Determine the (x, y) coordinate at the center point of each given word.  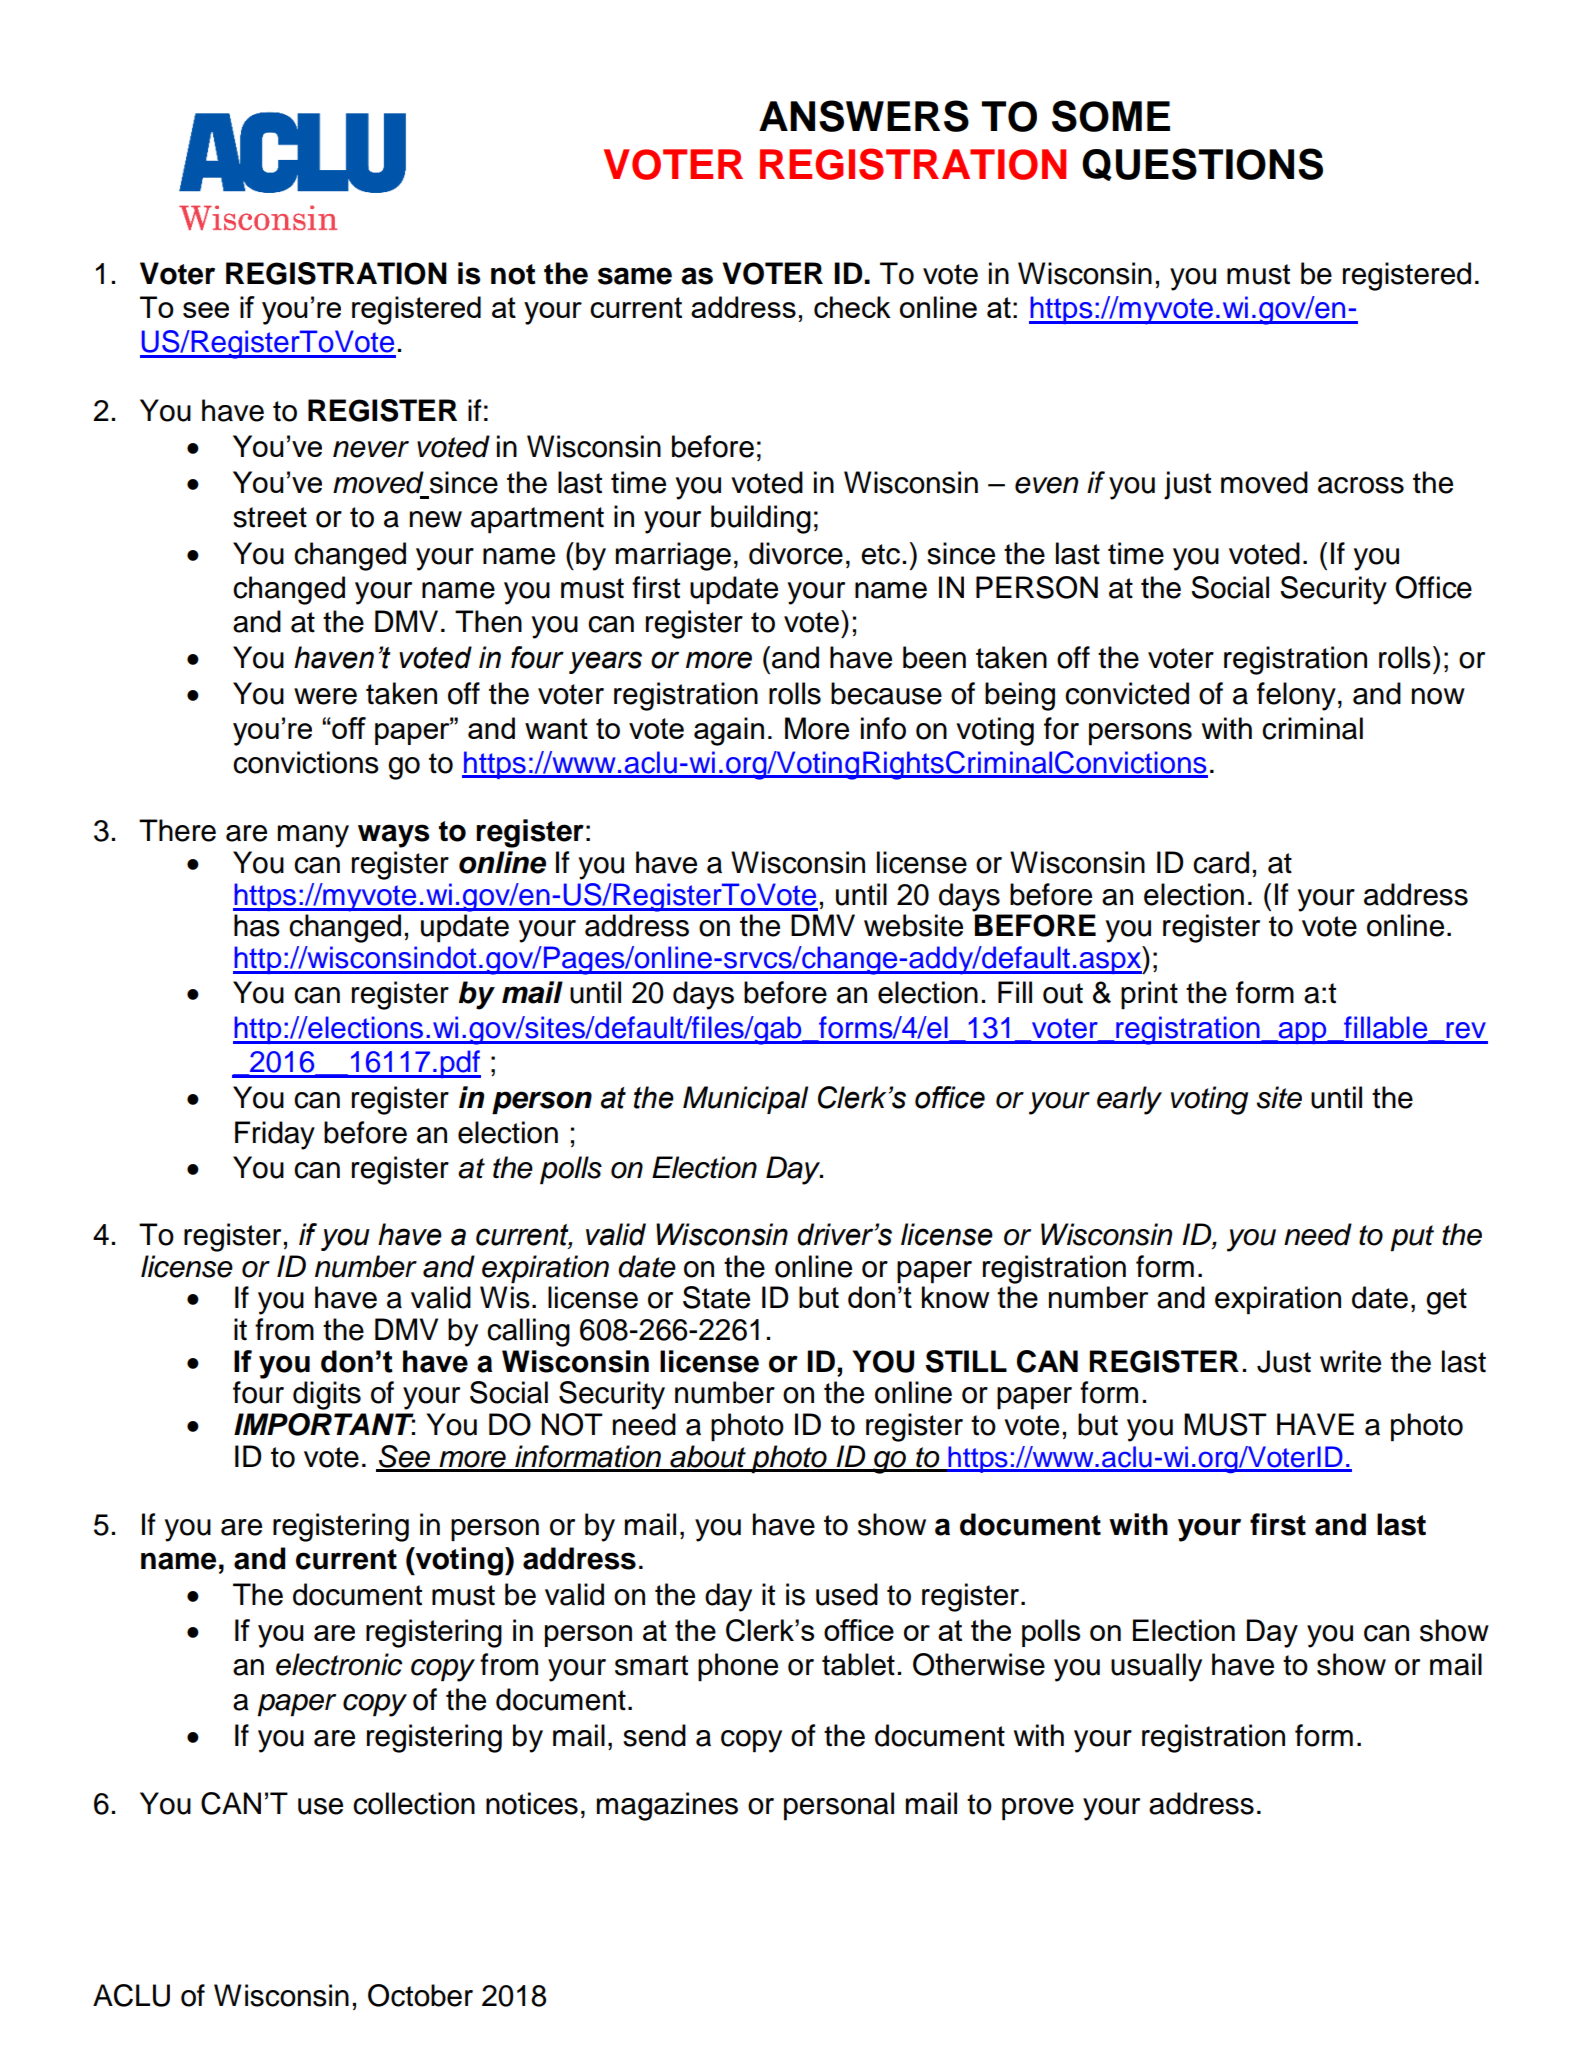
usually (1156, 1667)
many (313, 836)
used (847, 1594)
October (420, 1995)
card (1221, 862)
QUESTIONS (1202, 164)
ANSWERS (864, 116)
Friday (275, 1135)
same (635, 276)
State (716, 1297)
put (1412, 1238)
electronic (339, 1664)
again (729, 731)
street (270, 517)
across (1361, 485)
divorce (796, 553)
